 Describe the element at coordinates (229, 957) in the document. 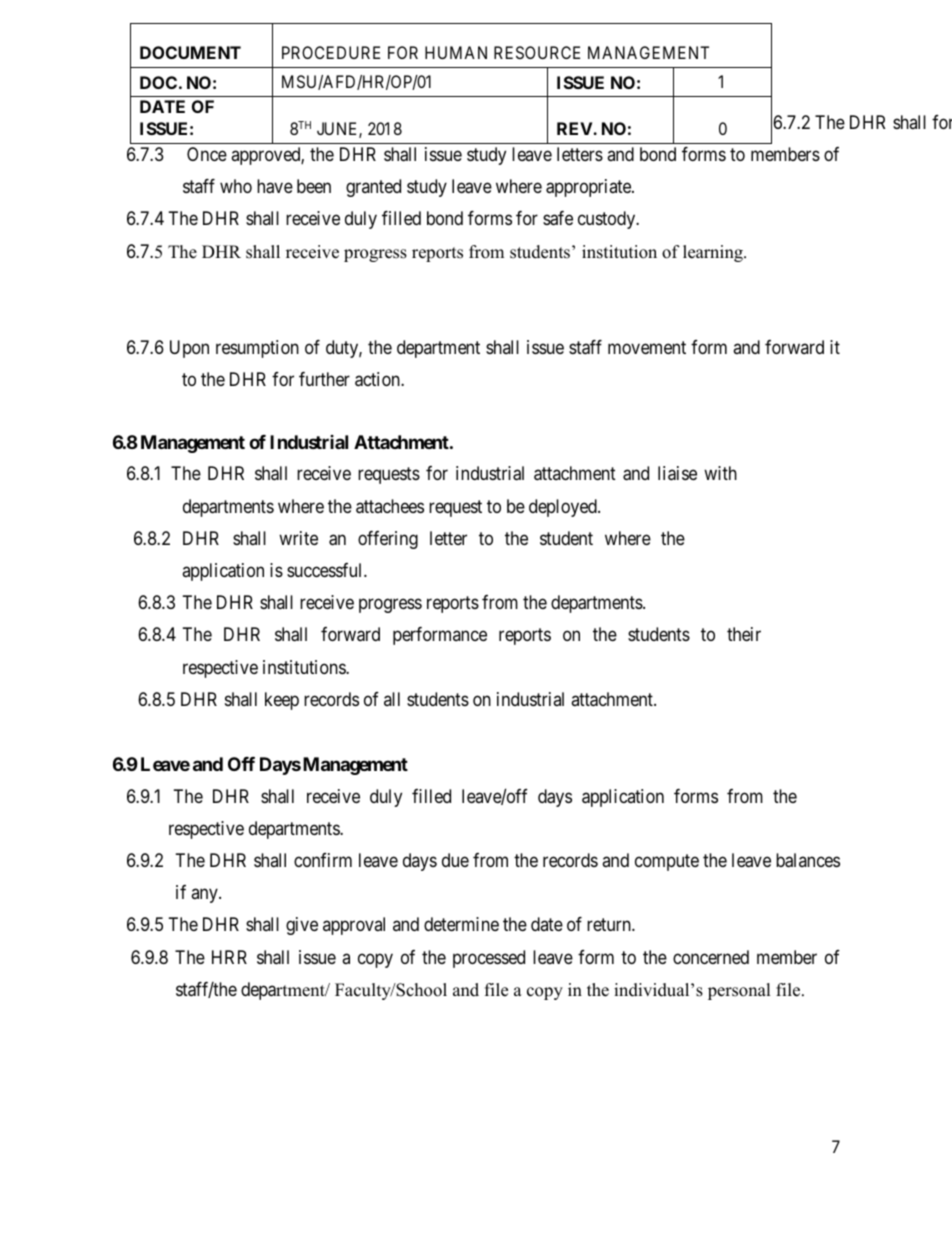

I see `HRR` at that location.
